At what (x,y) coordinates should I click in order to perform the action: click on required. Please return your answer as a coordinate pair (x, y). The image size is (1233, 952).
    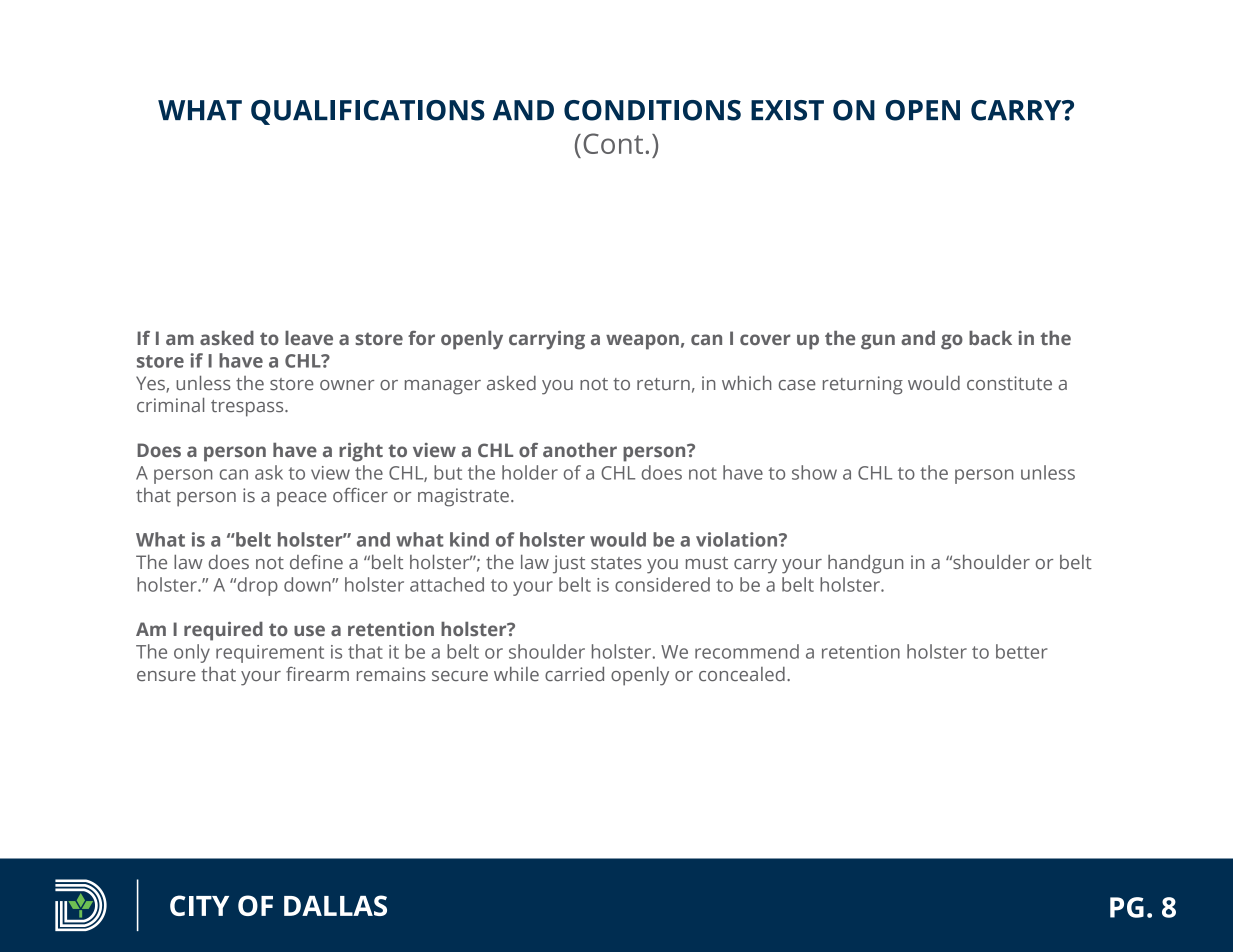
    Looking at the image, I should click on (223, 631).
